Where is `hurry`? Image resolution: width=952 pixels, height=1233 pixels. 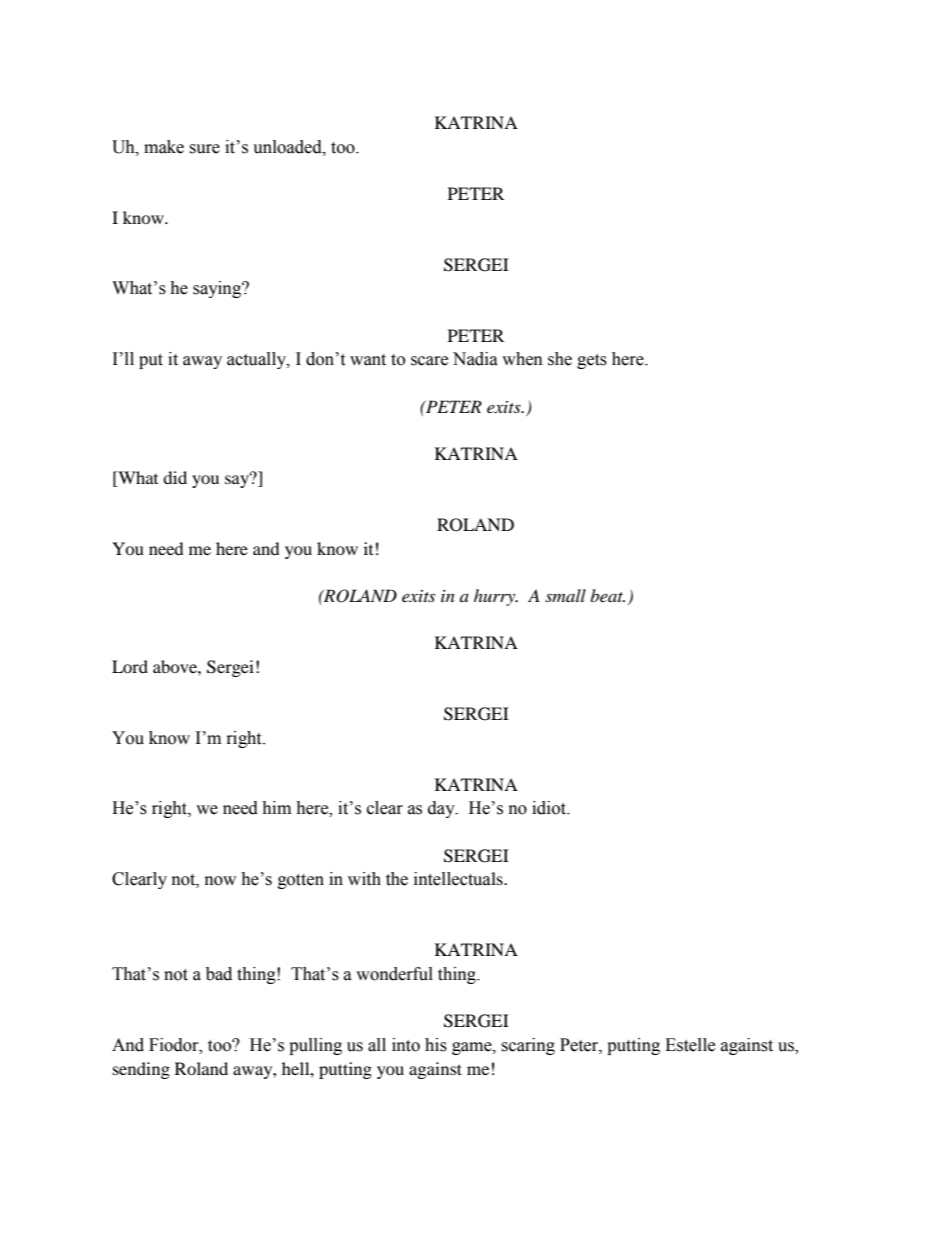
hurry is located at coordinates (495, 597).
